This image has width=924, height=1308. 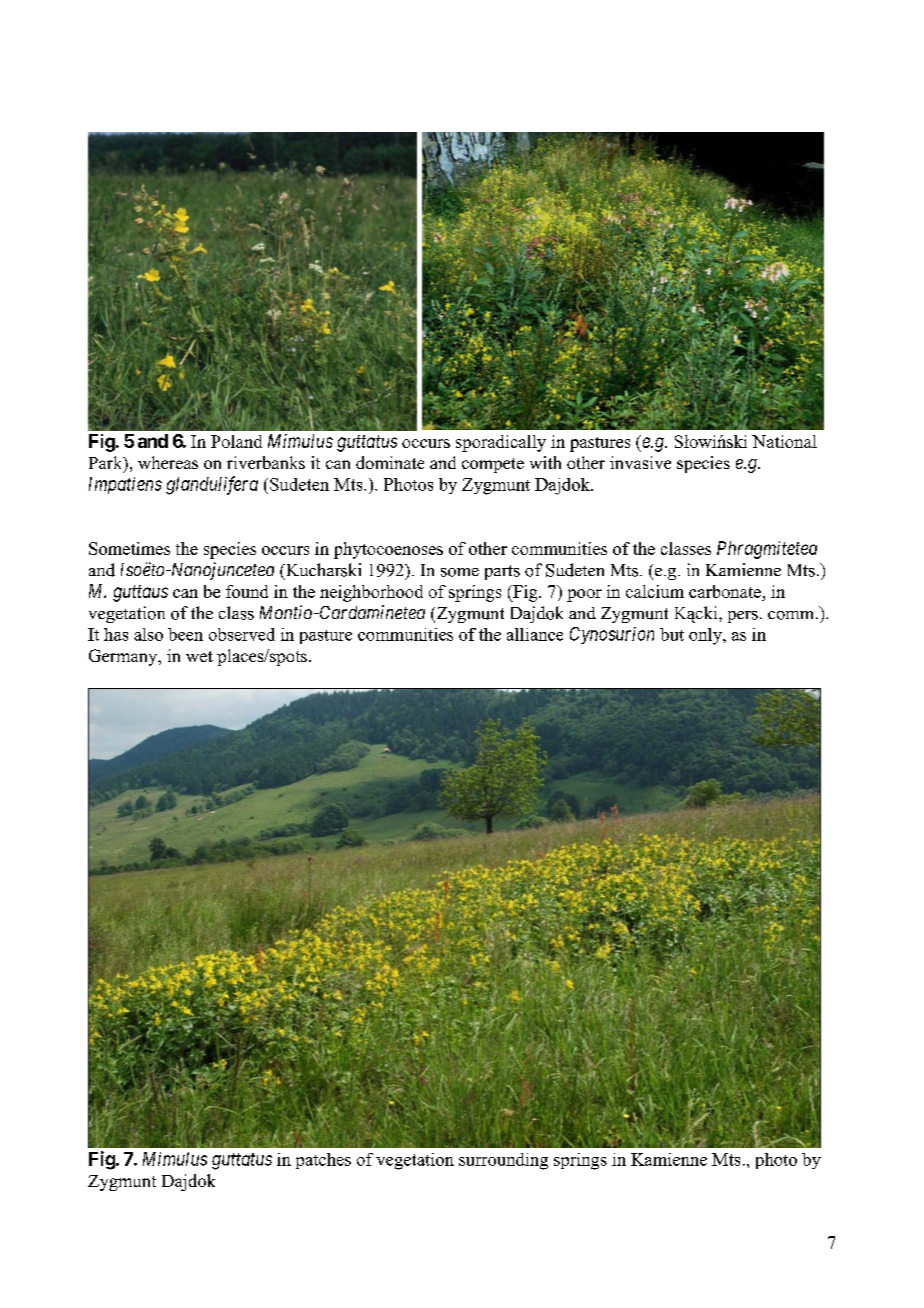 What do you see at coordinates (535, 634) in the image?
I see `alliance` at bounding box center [535, 634].
